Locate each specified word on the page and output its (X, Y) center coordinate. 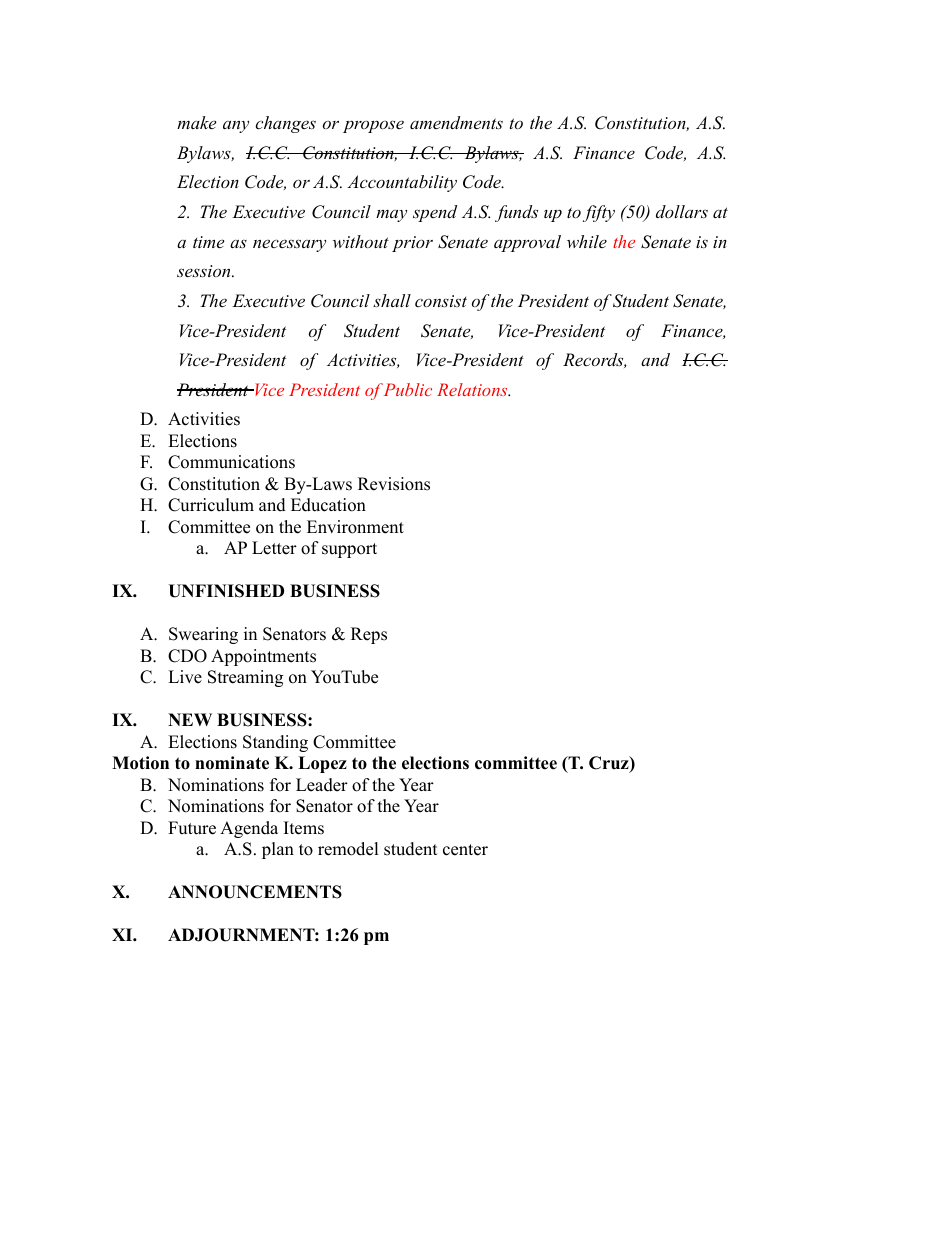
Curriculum (211, 505)
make (196, 122)
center (465, 850)
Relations (473, 389)
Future (192, 828)
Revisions (394, 484)
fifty (599, 213)
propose (373, 126)
